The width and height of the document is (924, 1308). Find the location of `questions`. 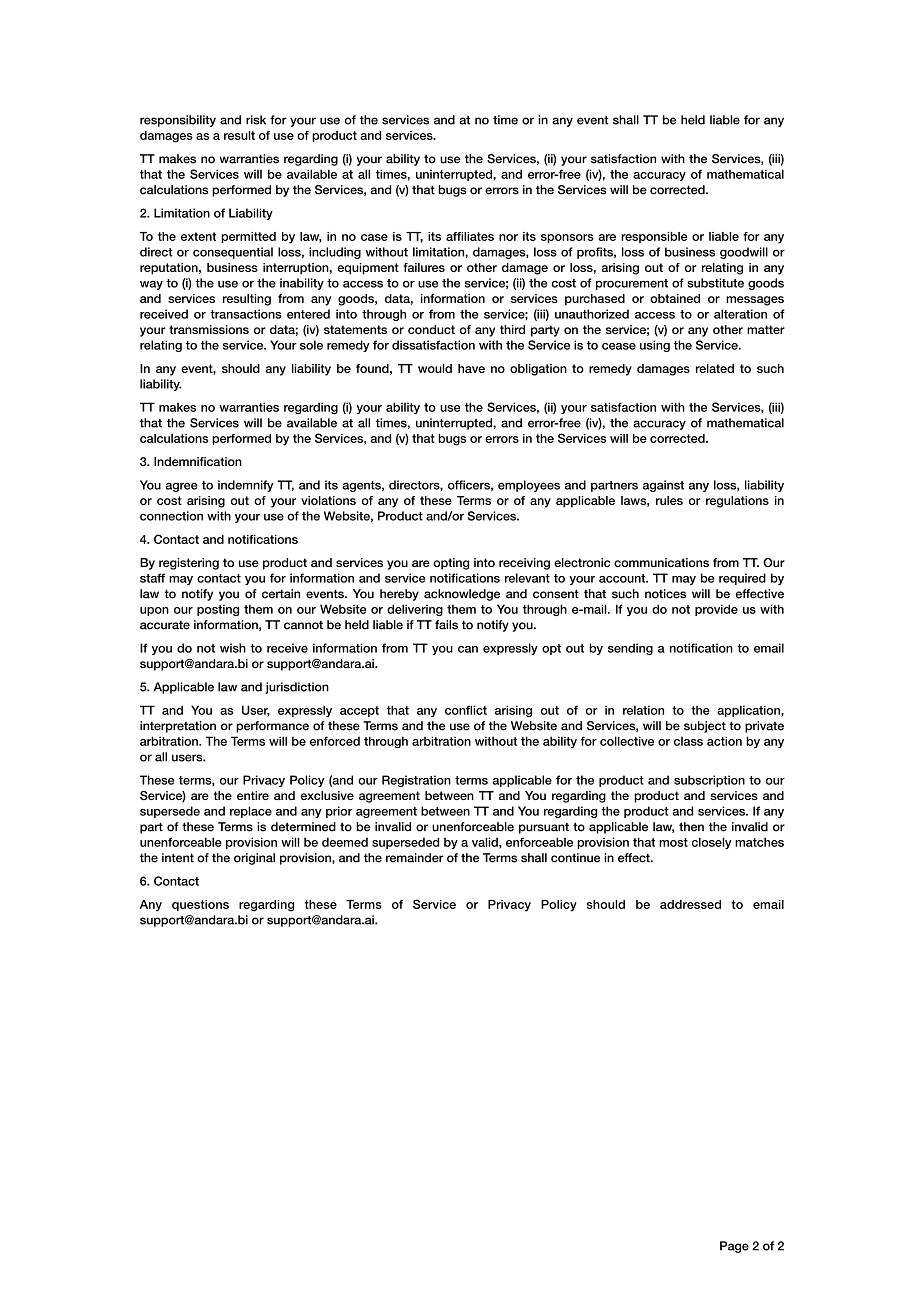

questions is located at coordinates (200, 905).
